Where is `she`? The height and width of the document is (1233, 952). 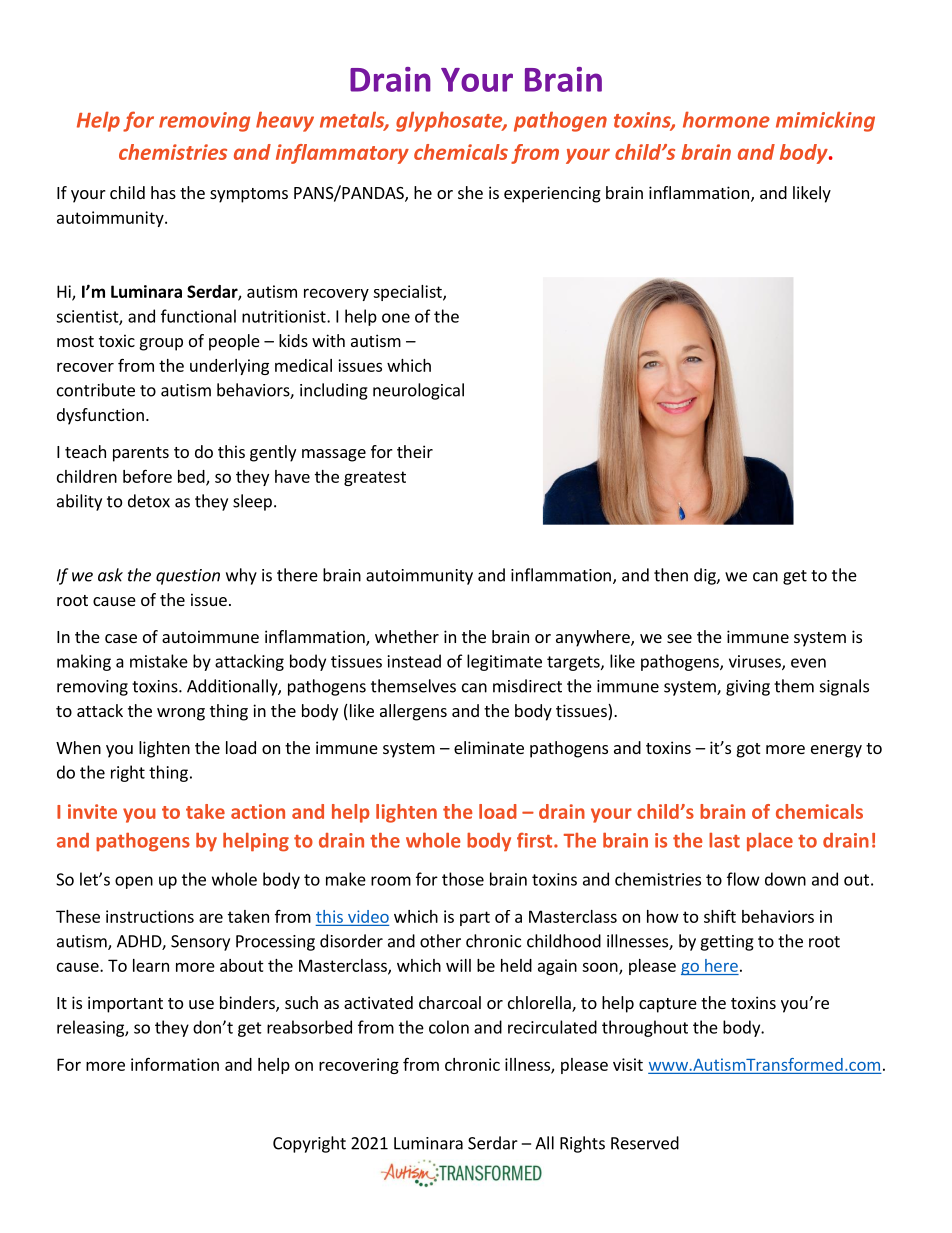
she is located at coordinates (470, 192).
